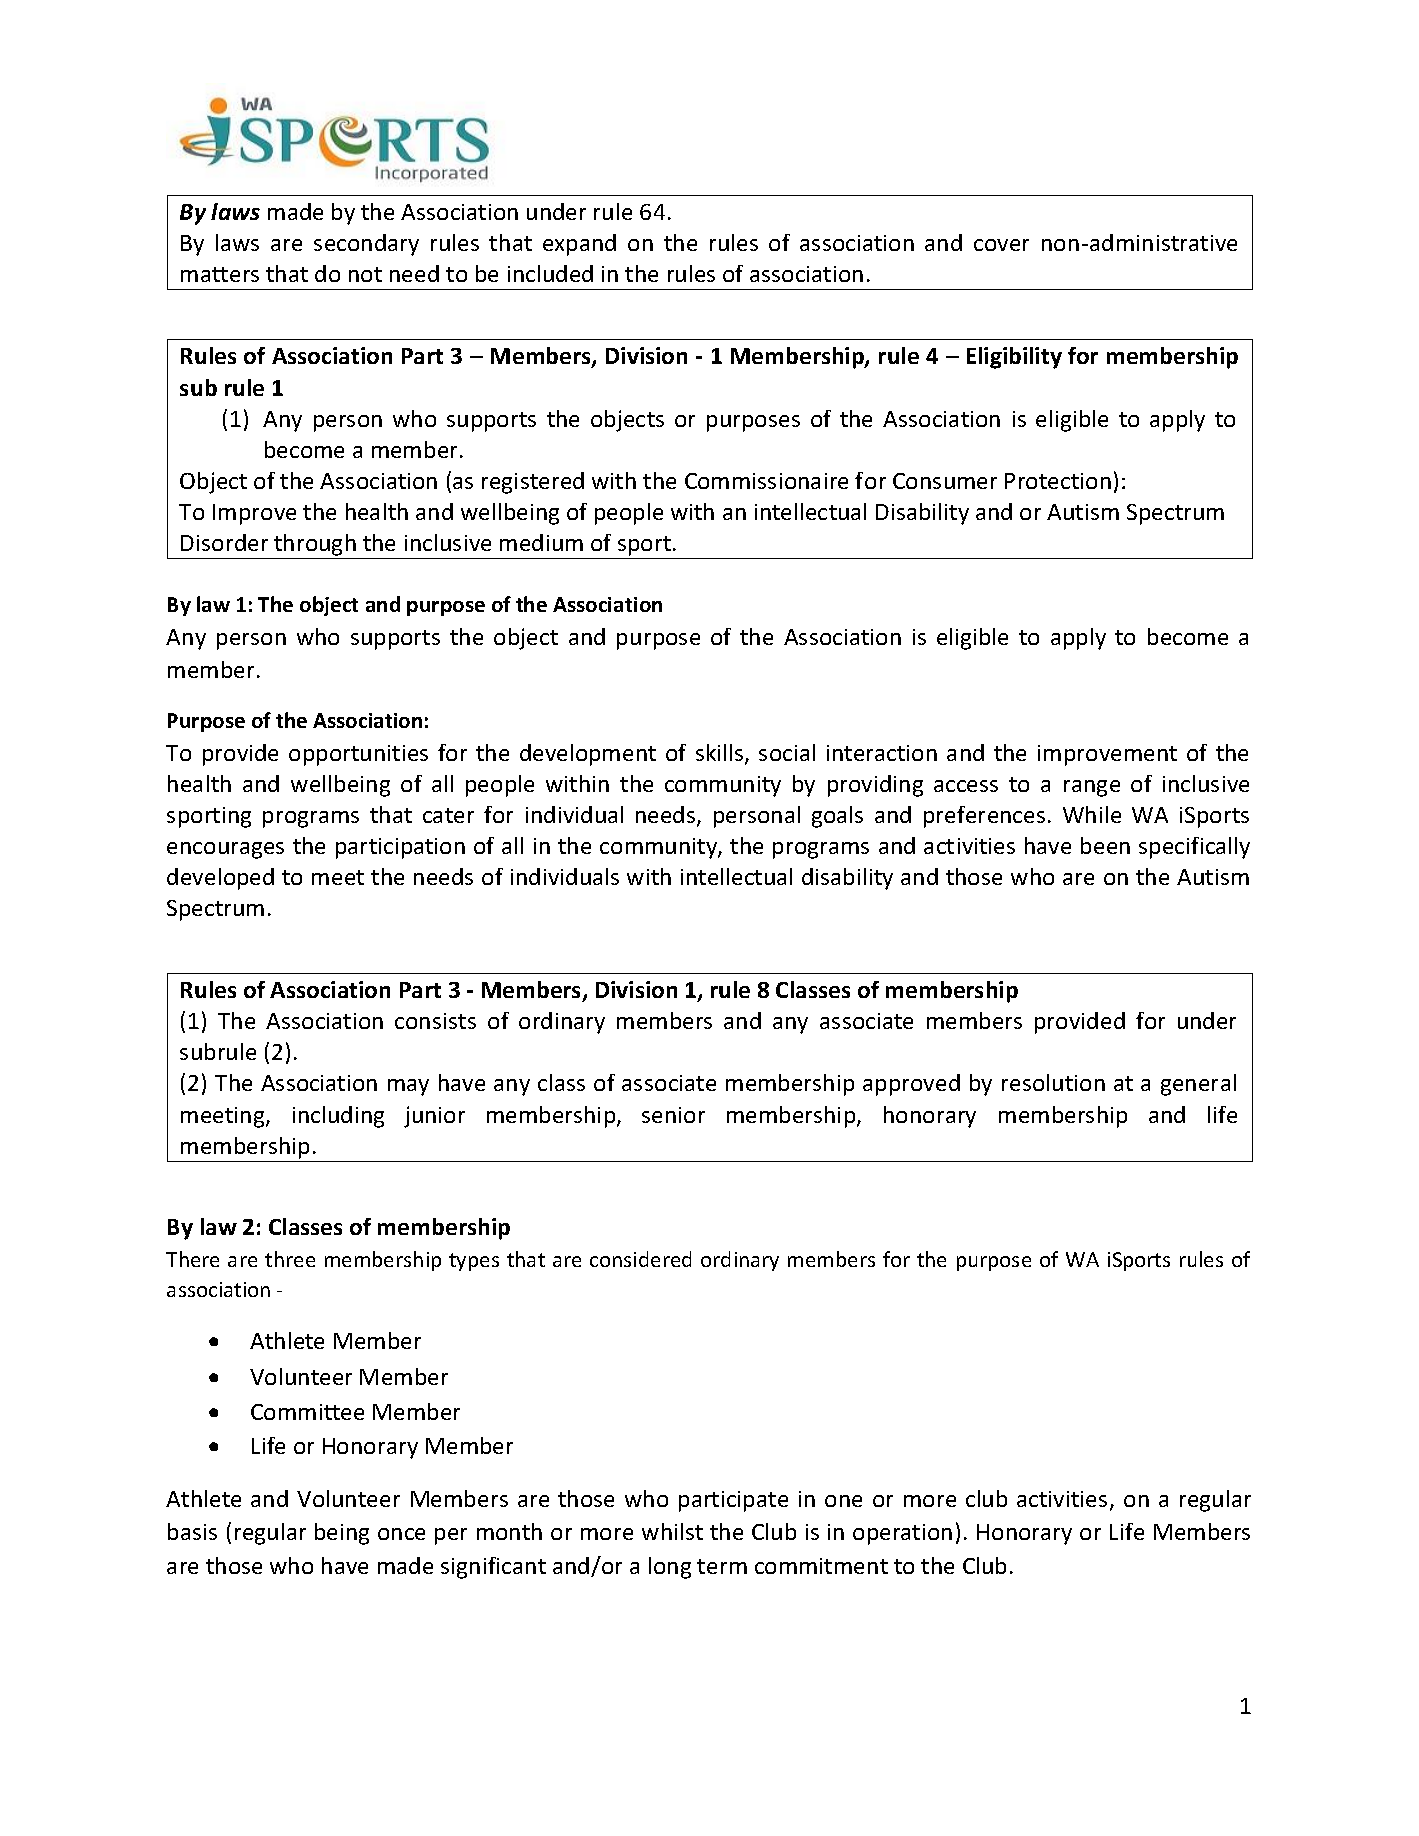 This page has width=1419, height=1836. I want to click on expand, so click(579, 245).
